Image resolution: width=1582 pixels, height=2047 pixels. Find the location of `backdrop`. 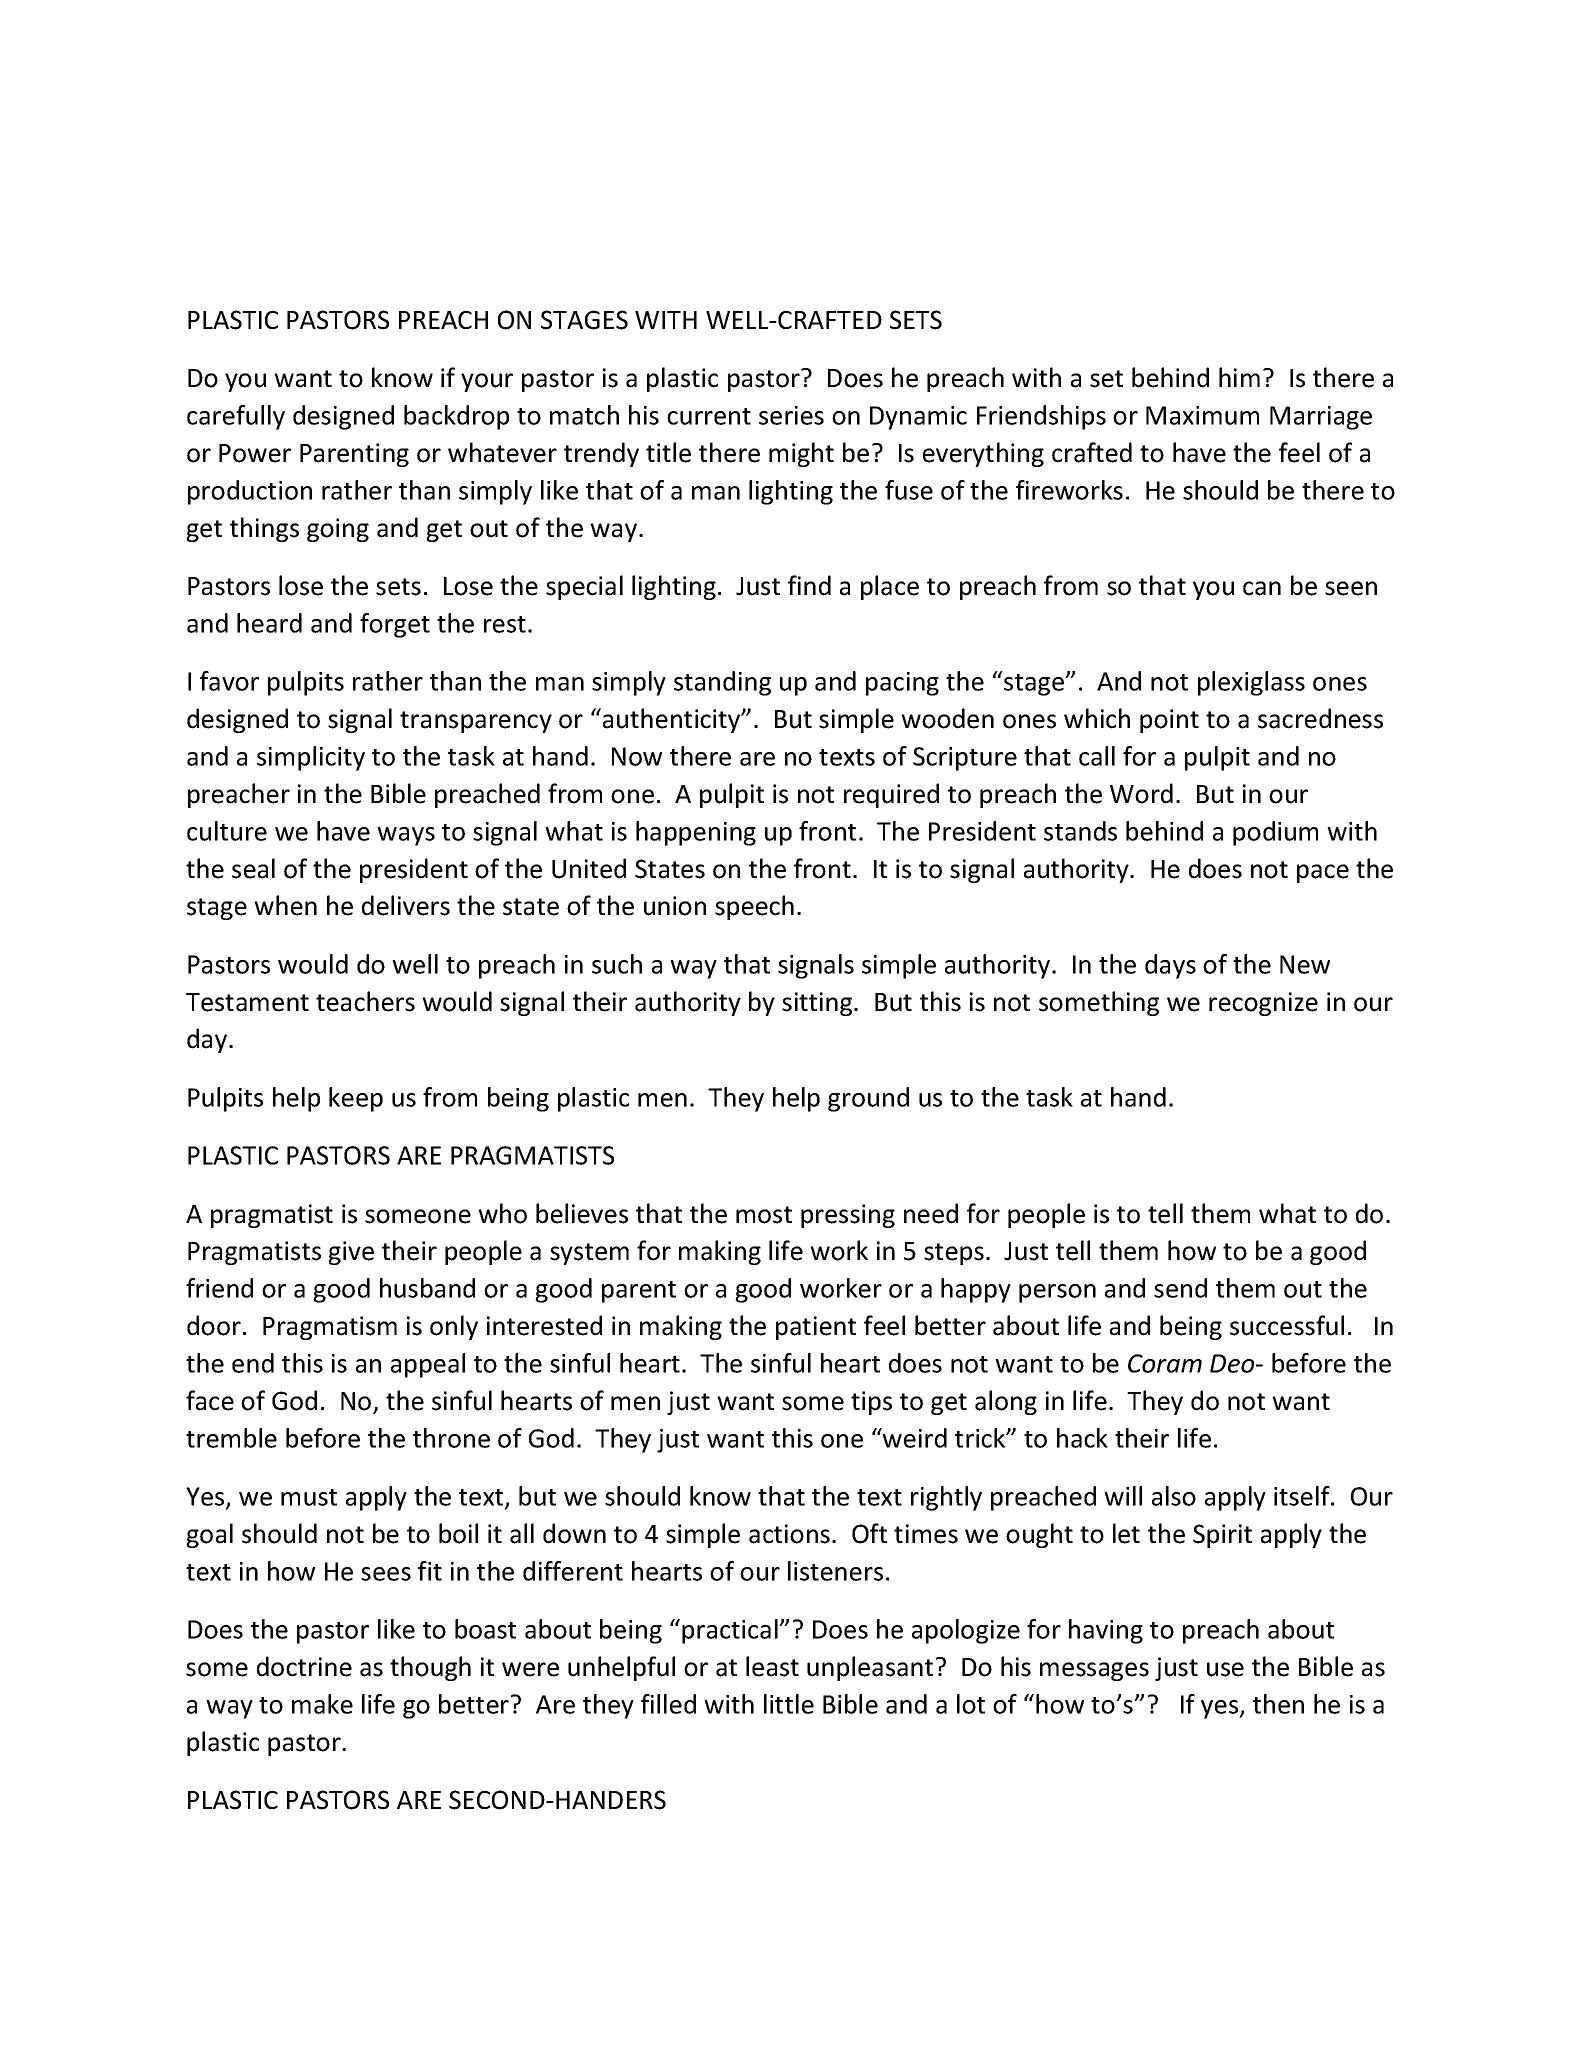

backdrop is located at coordinates (456, 417).
